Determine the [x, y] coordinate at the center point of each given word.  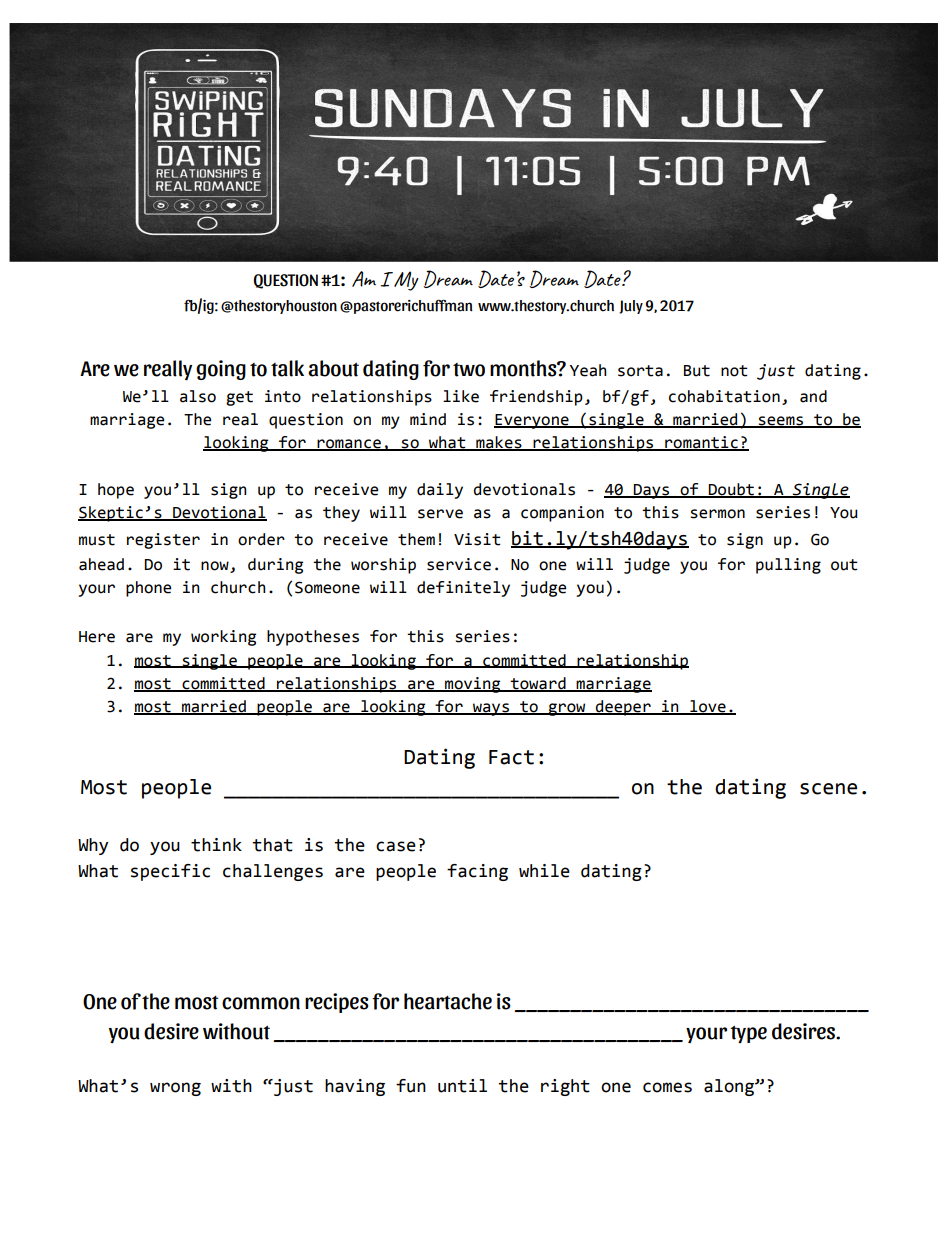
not [734, 371]
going [221, 370]
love [708, 707]
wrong [175, 1089]
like [461, 396]
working [223, 638]
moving [473, 685]
